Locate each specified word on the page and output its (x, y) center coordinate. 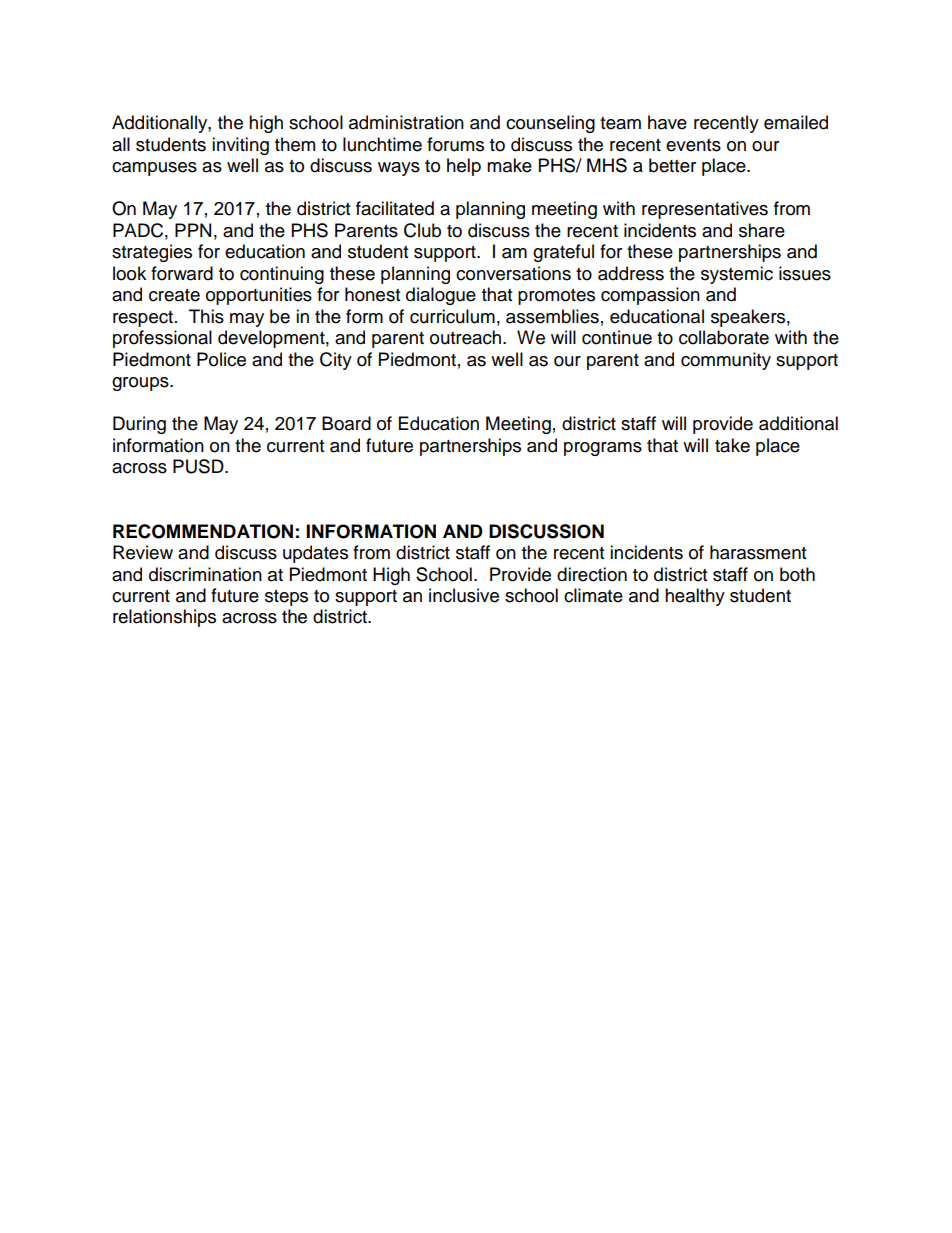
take (732, 445)
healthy (695, 597)
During (139, 425)
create (174, 295)
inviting (240, 146)
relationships (164, 618)
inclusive (464, 595)
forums (455, 144)
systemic (737, 275)
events (693, 145)
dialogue (441, 296)
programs (603, 449)
